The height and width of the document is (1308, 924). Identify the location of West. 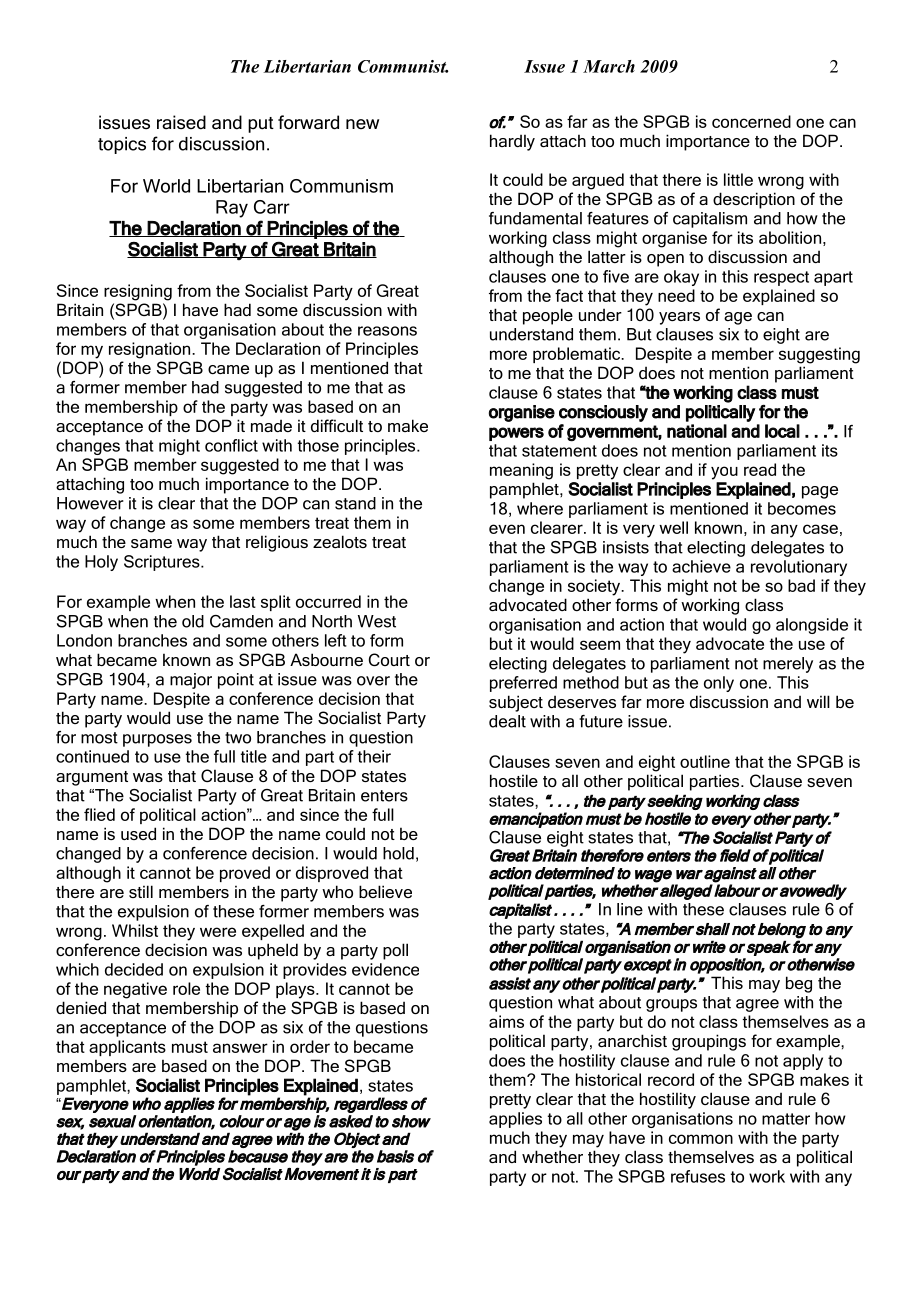
(377, 621).
